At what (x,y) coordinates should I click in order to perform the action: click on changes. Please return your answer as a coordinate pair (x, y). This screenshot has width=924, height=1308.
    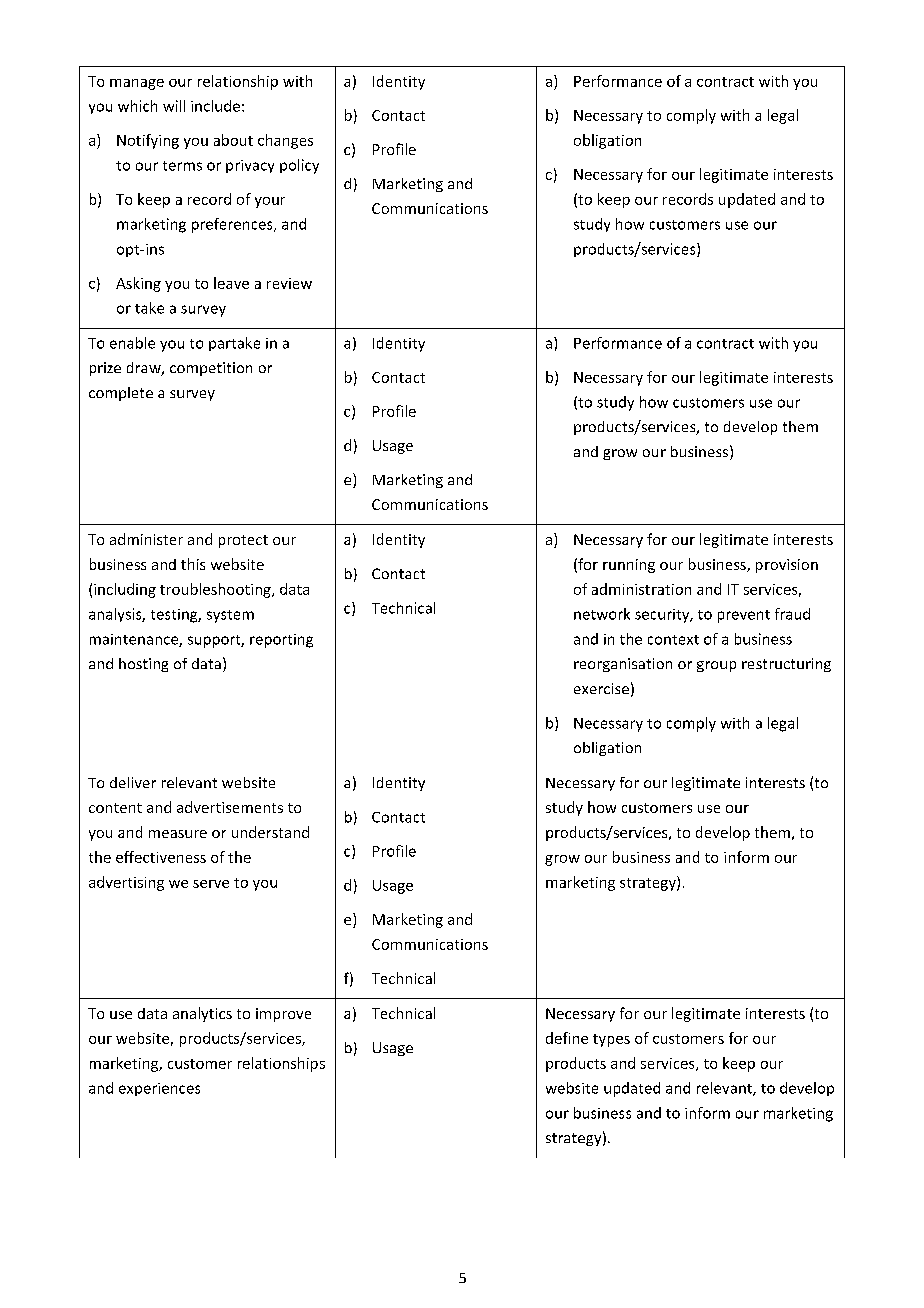
    Looking at the image, I should click on (285, 141).
